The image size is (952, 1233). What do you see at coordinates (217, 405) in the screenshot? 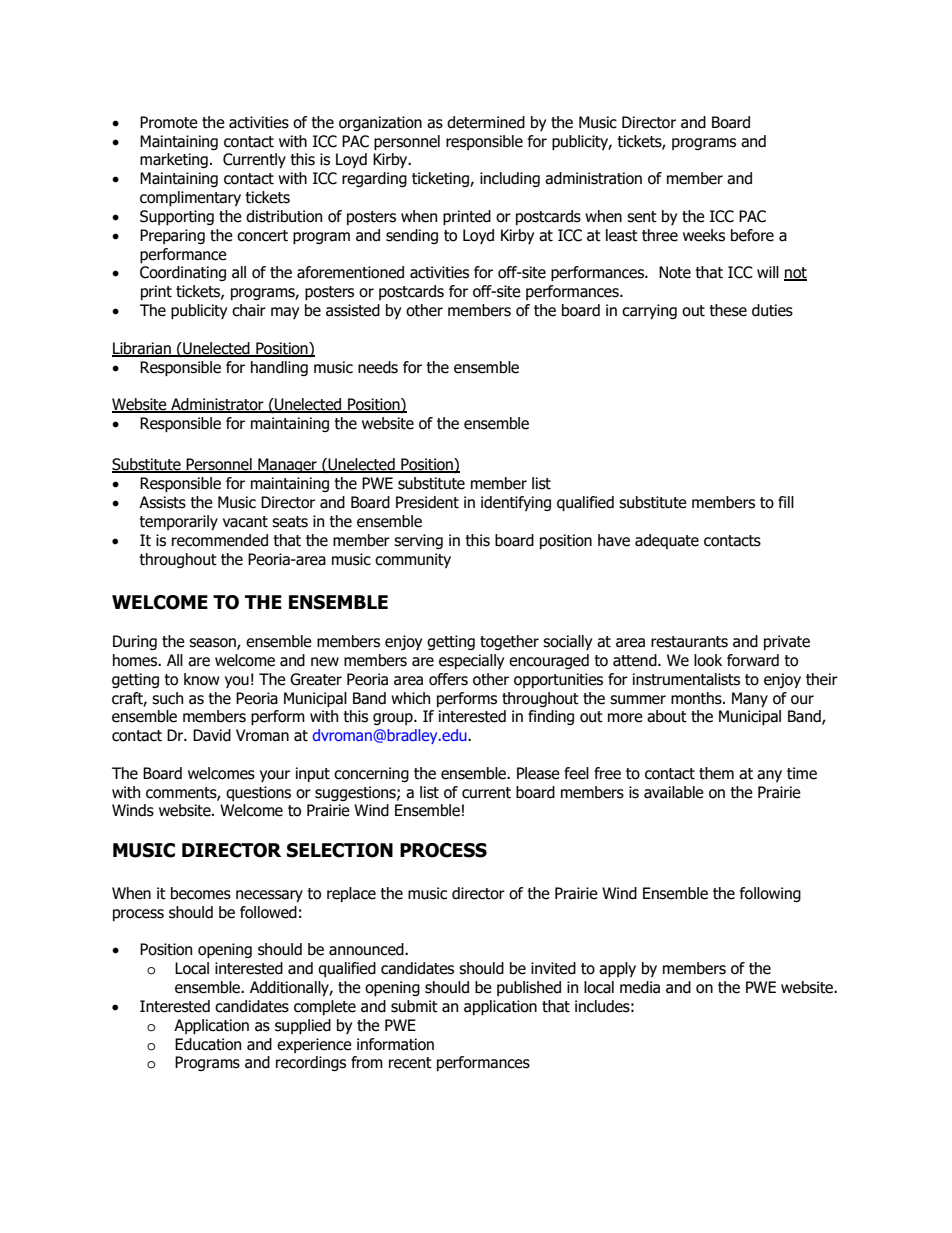
I see `Administrator` at bounding box center [217, 405].
